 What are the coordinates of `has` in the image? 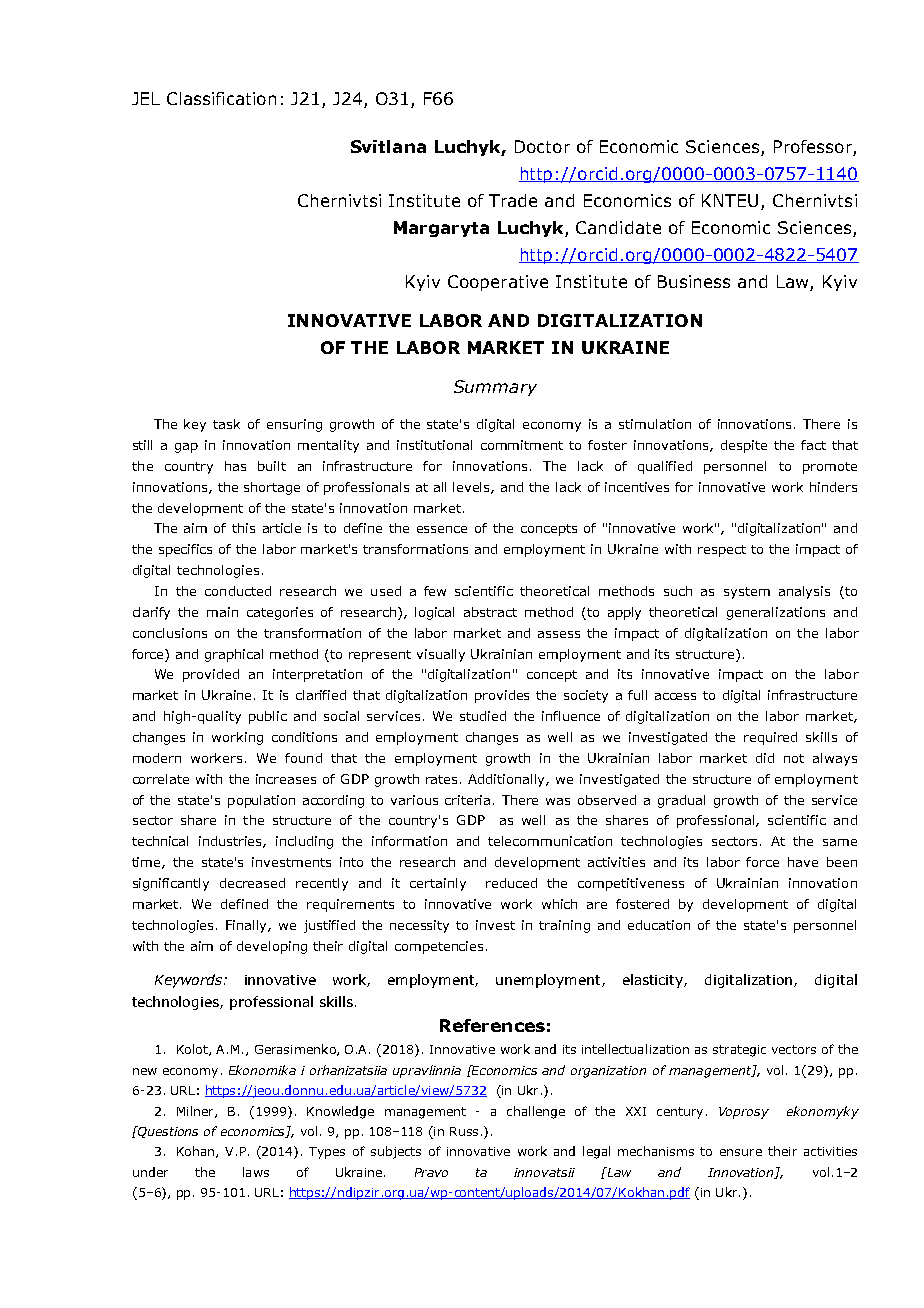 It's located at (235, 466).
